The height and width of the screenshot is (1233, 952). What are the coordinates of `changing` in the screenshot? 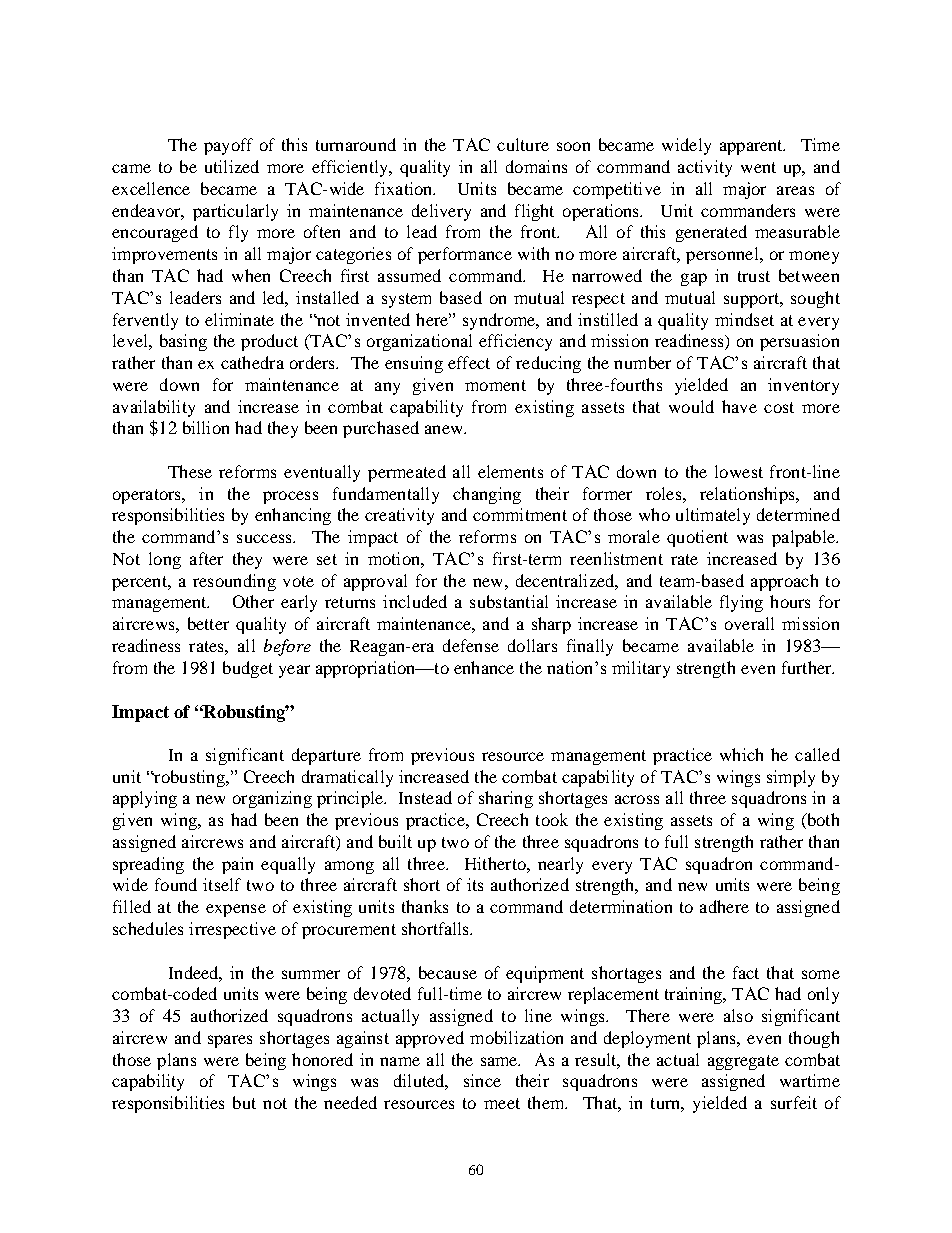 It's located at (487, 495).
